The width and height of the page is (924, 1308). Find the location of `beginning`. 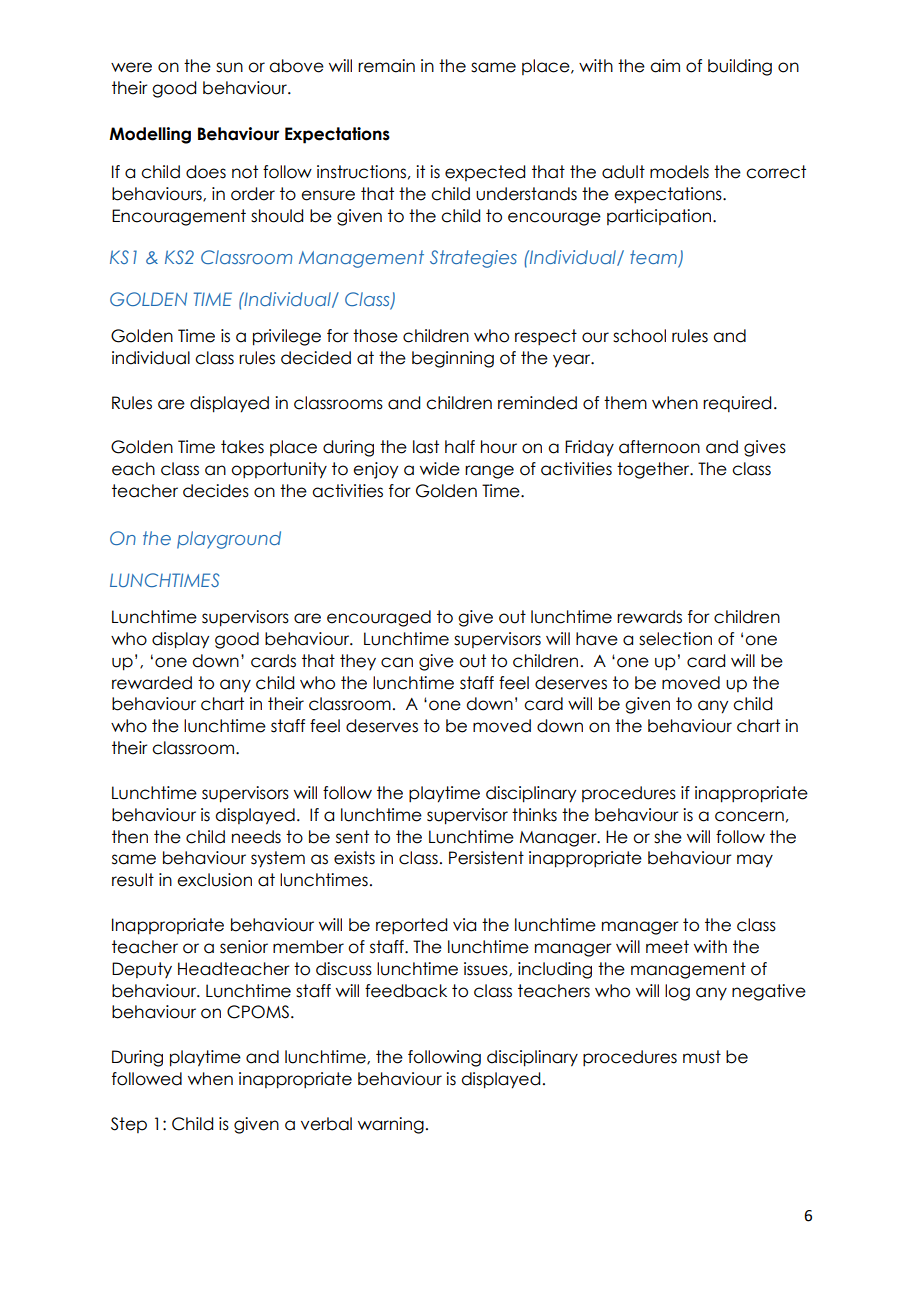

beginning is located at coordinates (453, 359).
